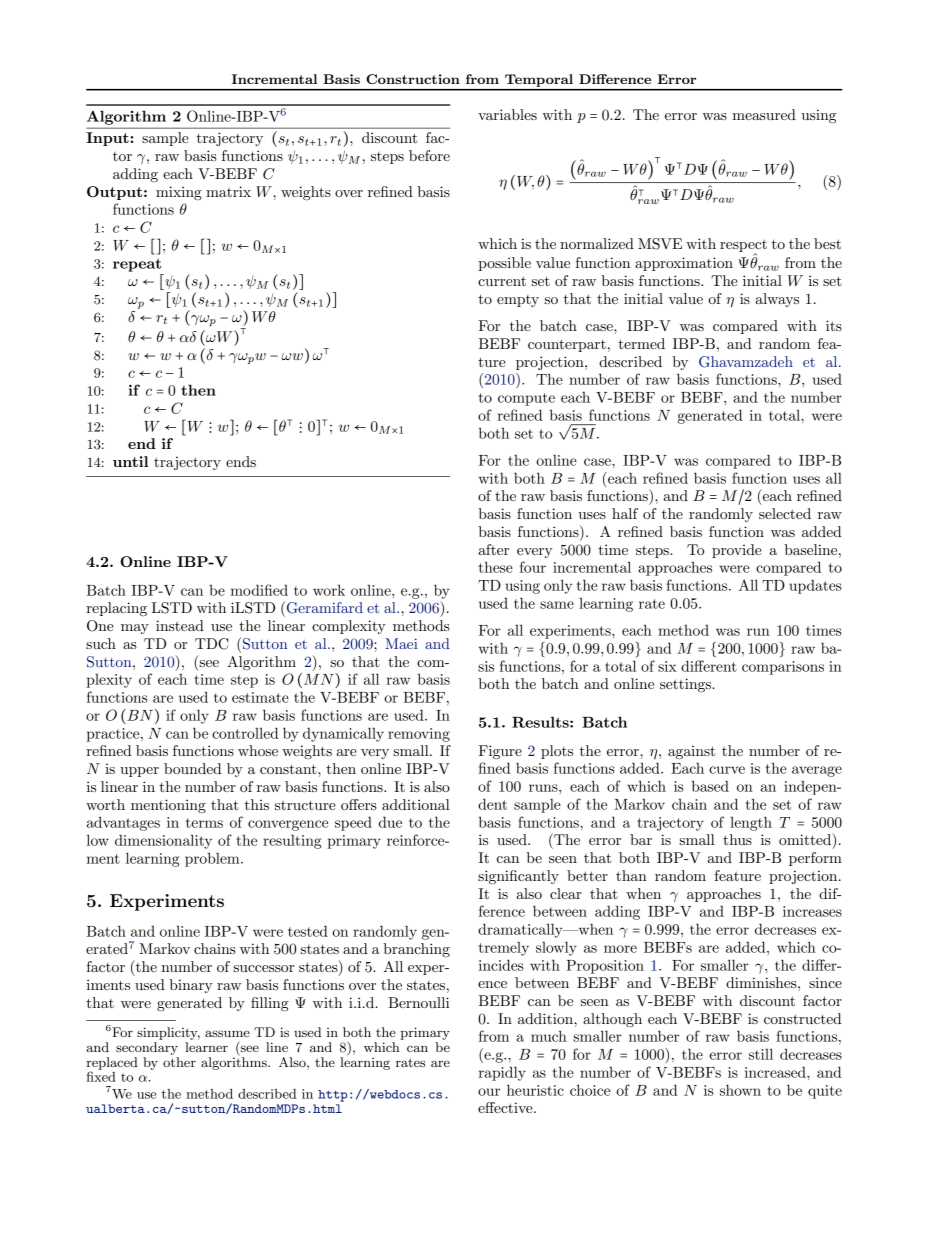 This image has width=952, height=1233. Describe the element at coordinates (502, 1073) in the image. I see `rapidly` at that location.
